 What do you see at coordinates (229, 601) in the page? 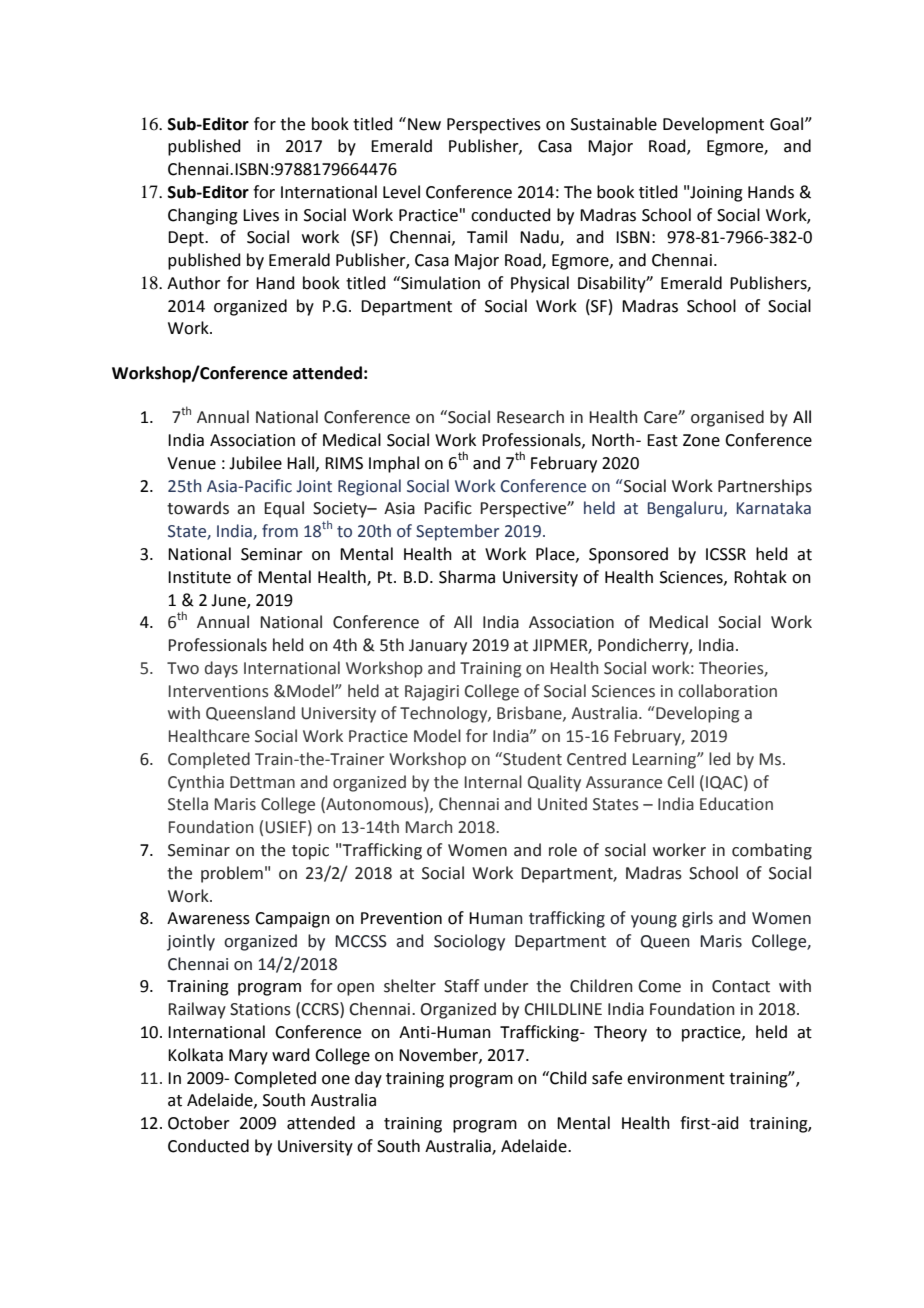
I see `June` at bounding box center [229, 601].
